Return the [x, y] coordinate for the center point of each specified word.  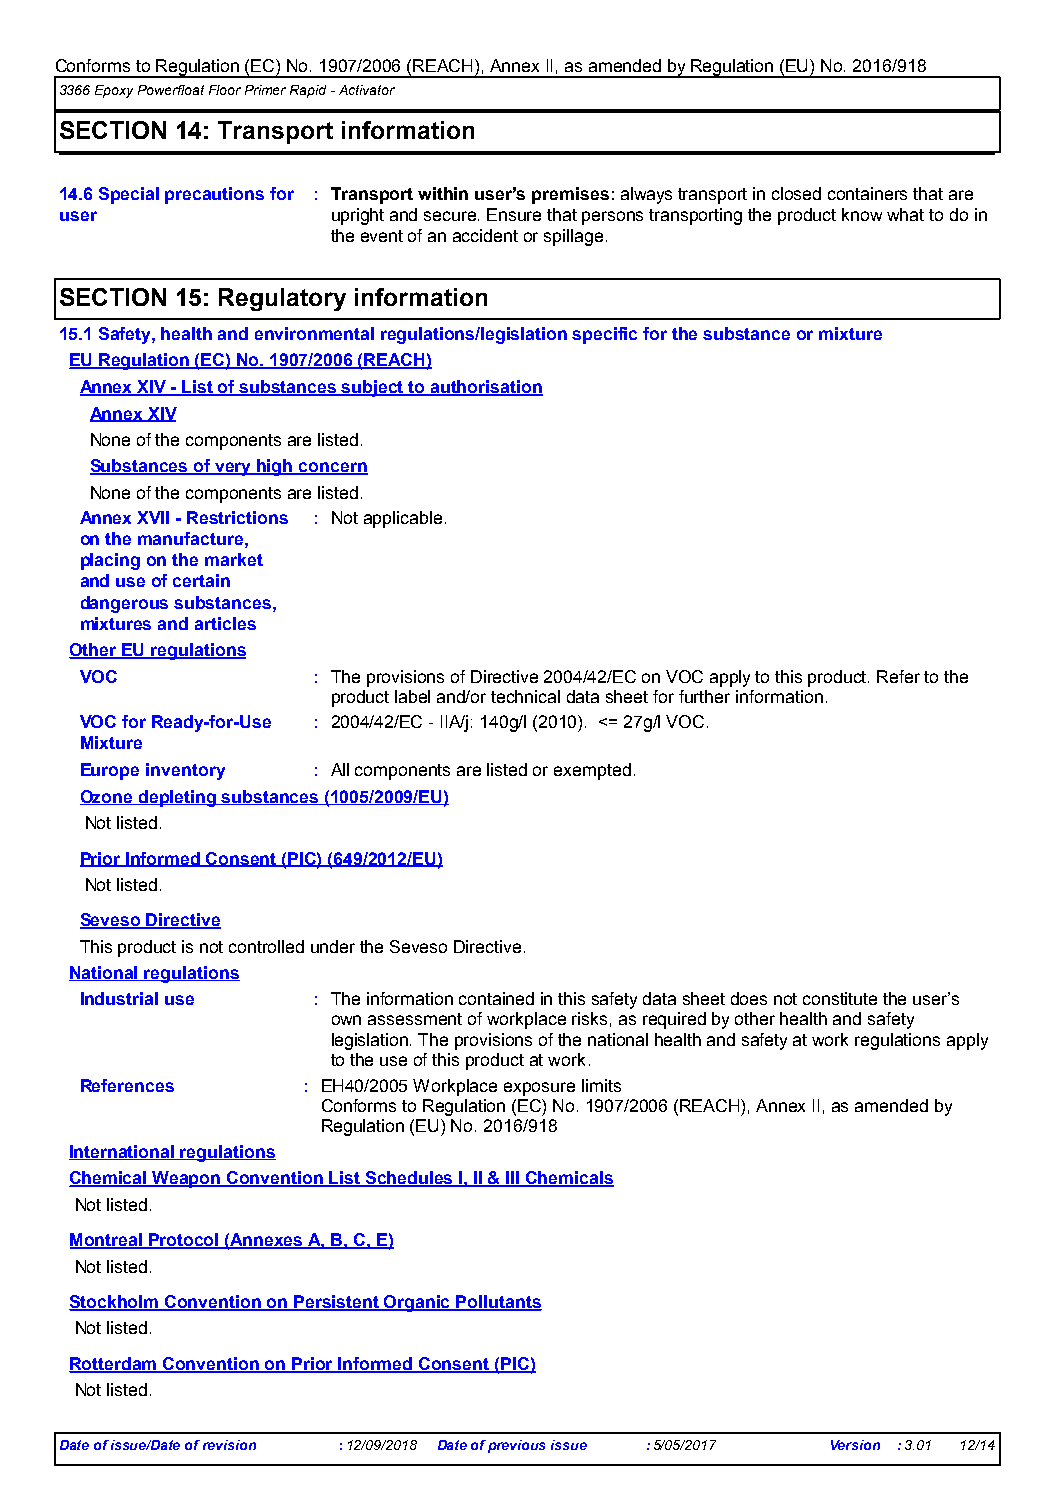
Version [855, 1445]
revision [229, 1445]
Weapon [186, 1179]
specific [604, 335]
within [443, 193]
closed [796, 193]
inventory [185, 771]
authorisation [486, 388]
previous [516, 1446]
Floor [225, 90]
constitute [840, 998]
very [233, 469]
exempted [592, 771]
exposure [539, 1089]
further [704, 696]
